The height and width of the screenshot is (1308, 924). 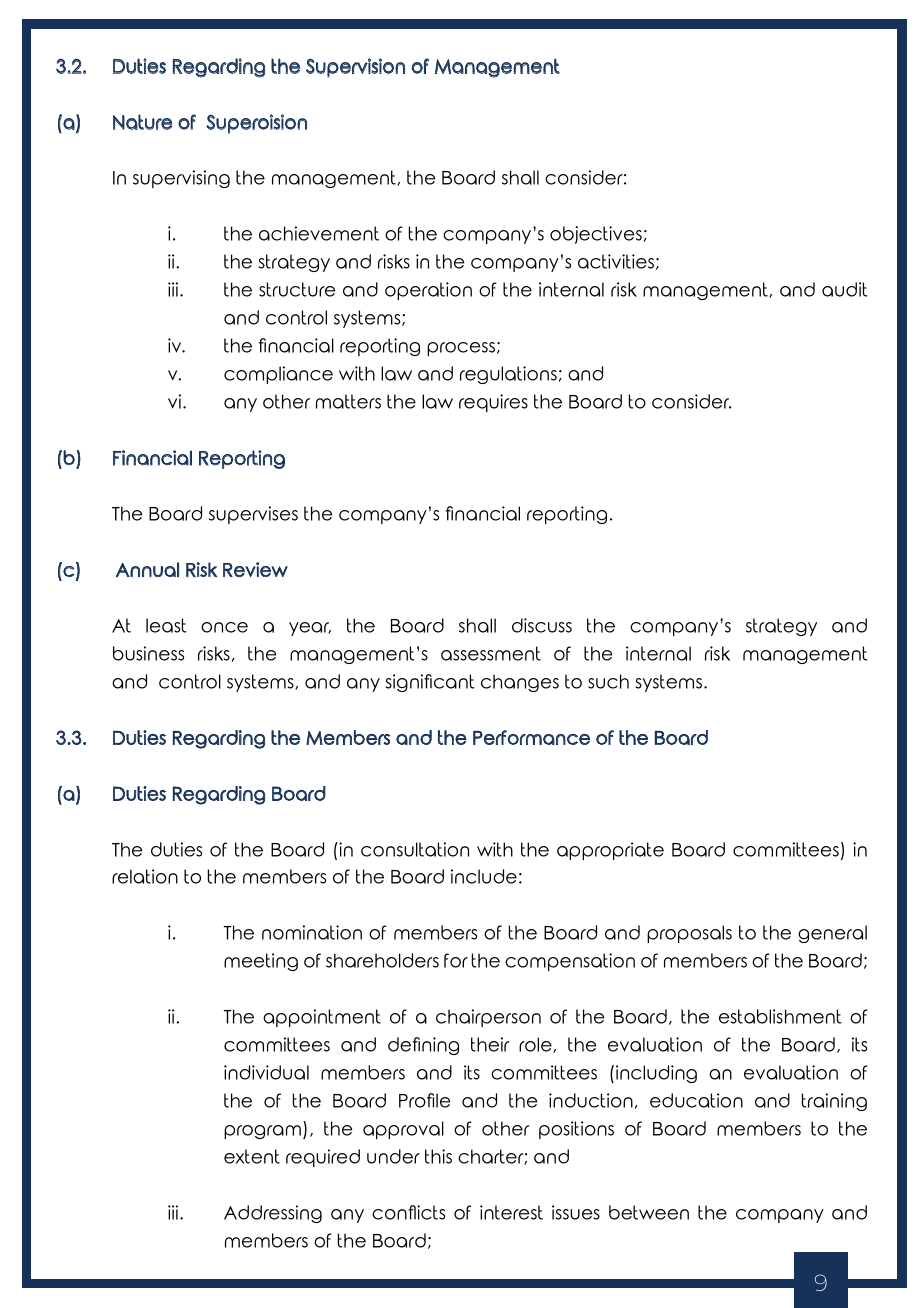 I want to click on interest, so click(x=511, y=1212).
